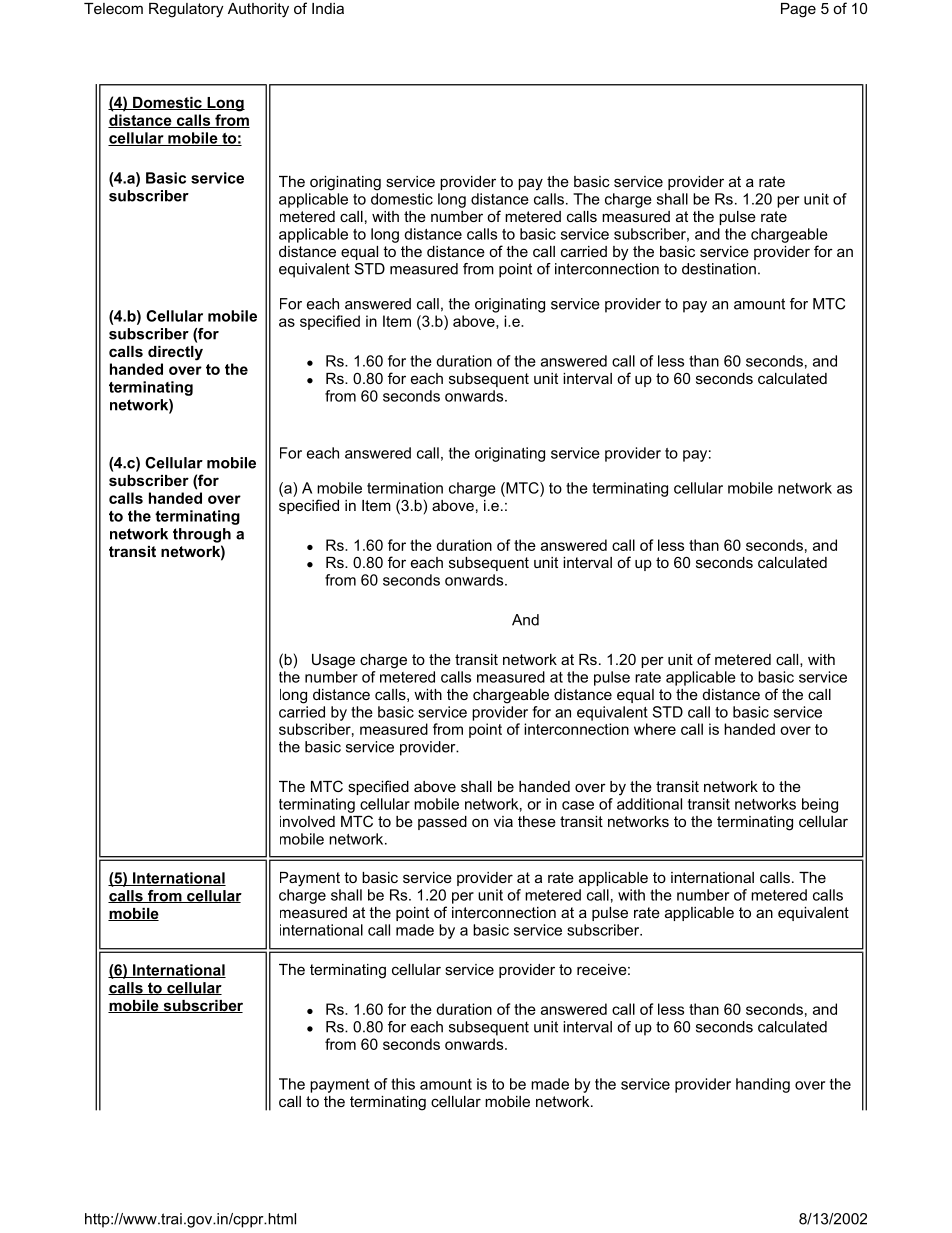  What do you see at coordinates (442, 823) in the document?
I see `passed` at bounding box center [442, 823].
